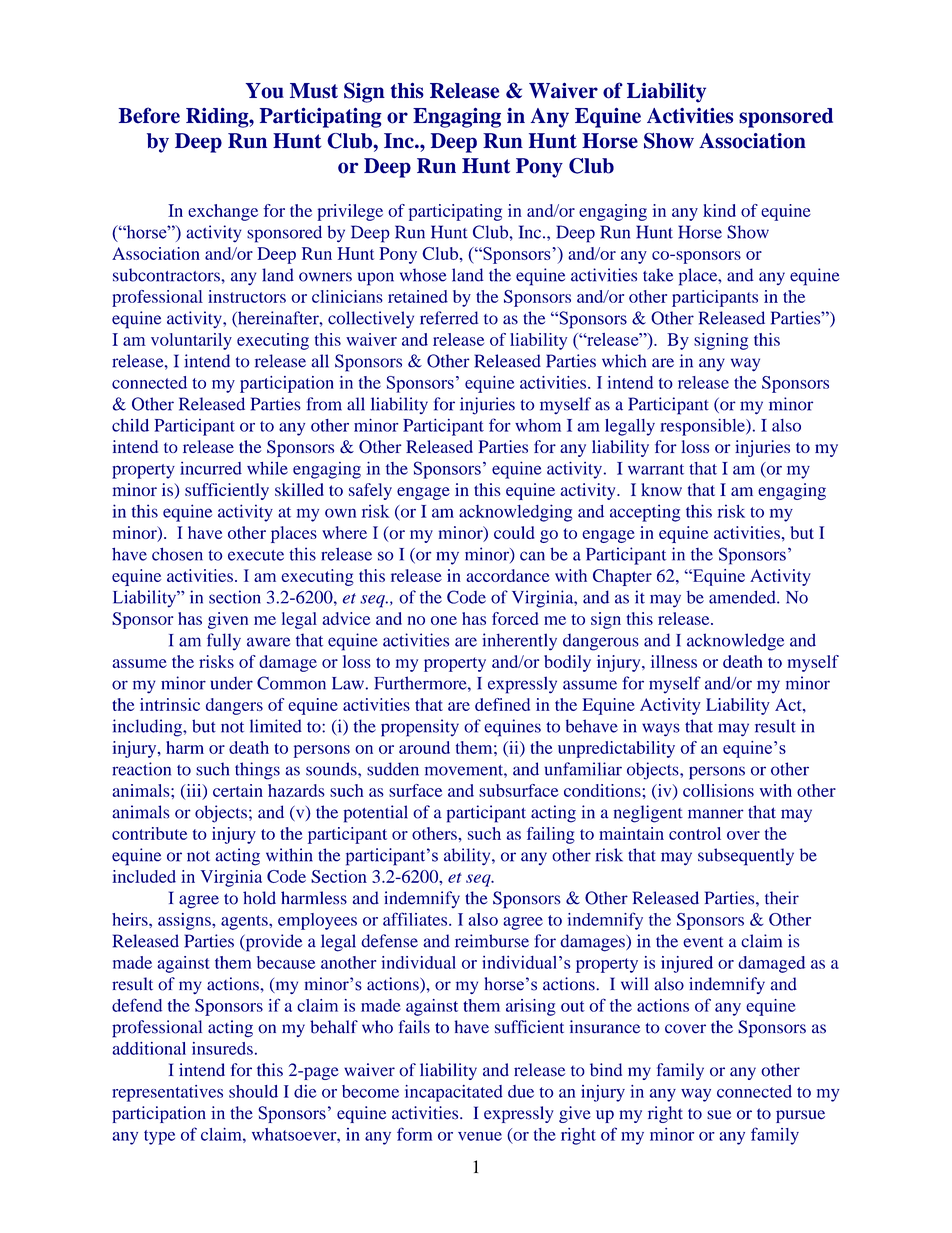  Describe the element at coordinates (224, 642) in the screenshot. I see `fully` at that location.
